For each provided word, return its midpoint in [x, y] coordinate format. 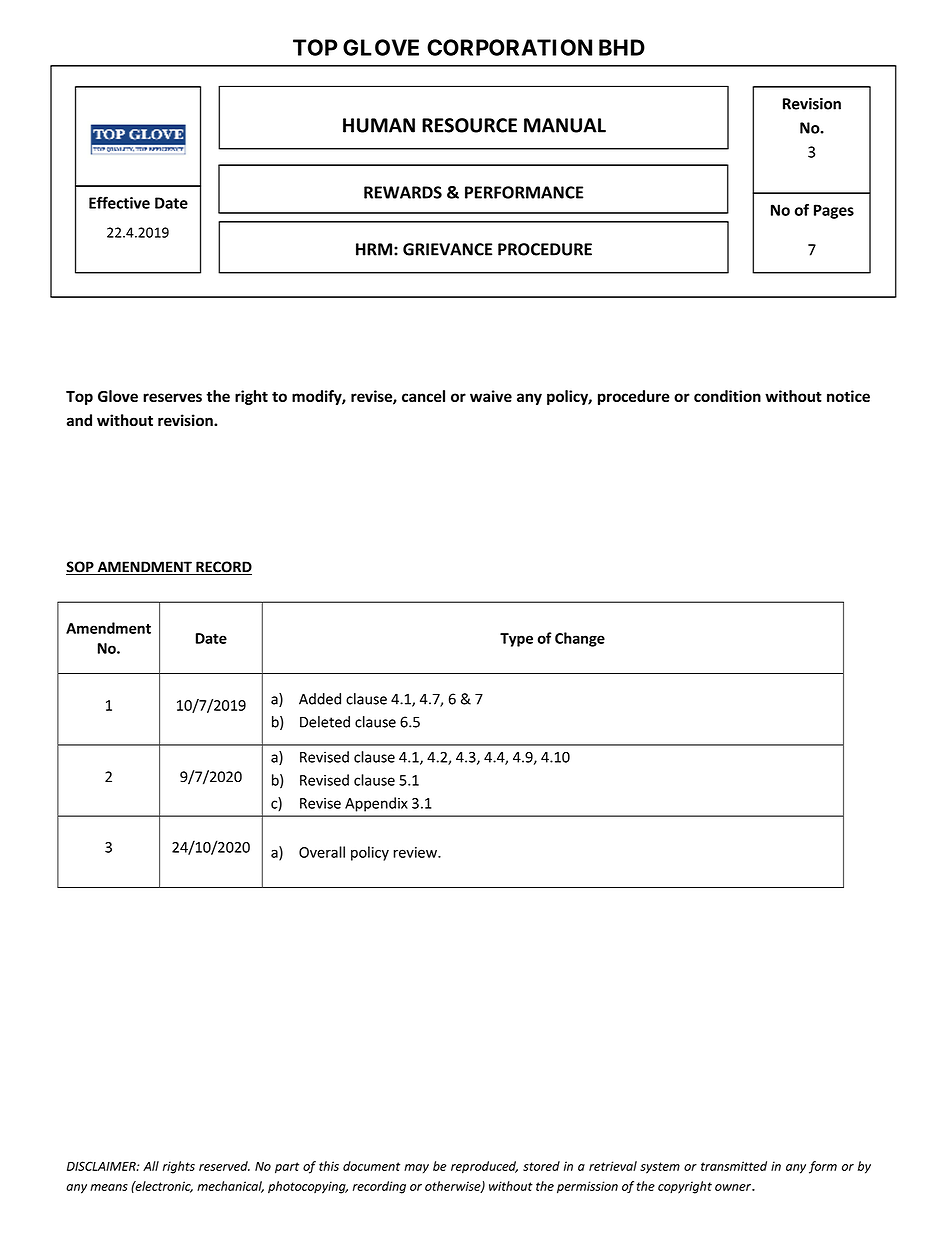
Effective [119, 202]
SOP [81, 568]
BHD [622, 47]
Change [580, 639]
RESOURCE [469, 125]
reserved [224, 1166]
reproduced [484, 1167]
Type [516, 640]
